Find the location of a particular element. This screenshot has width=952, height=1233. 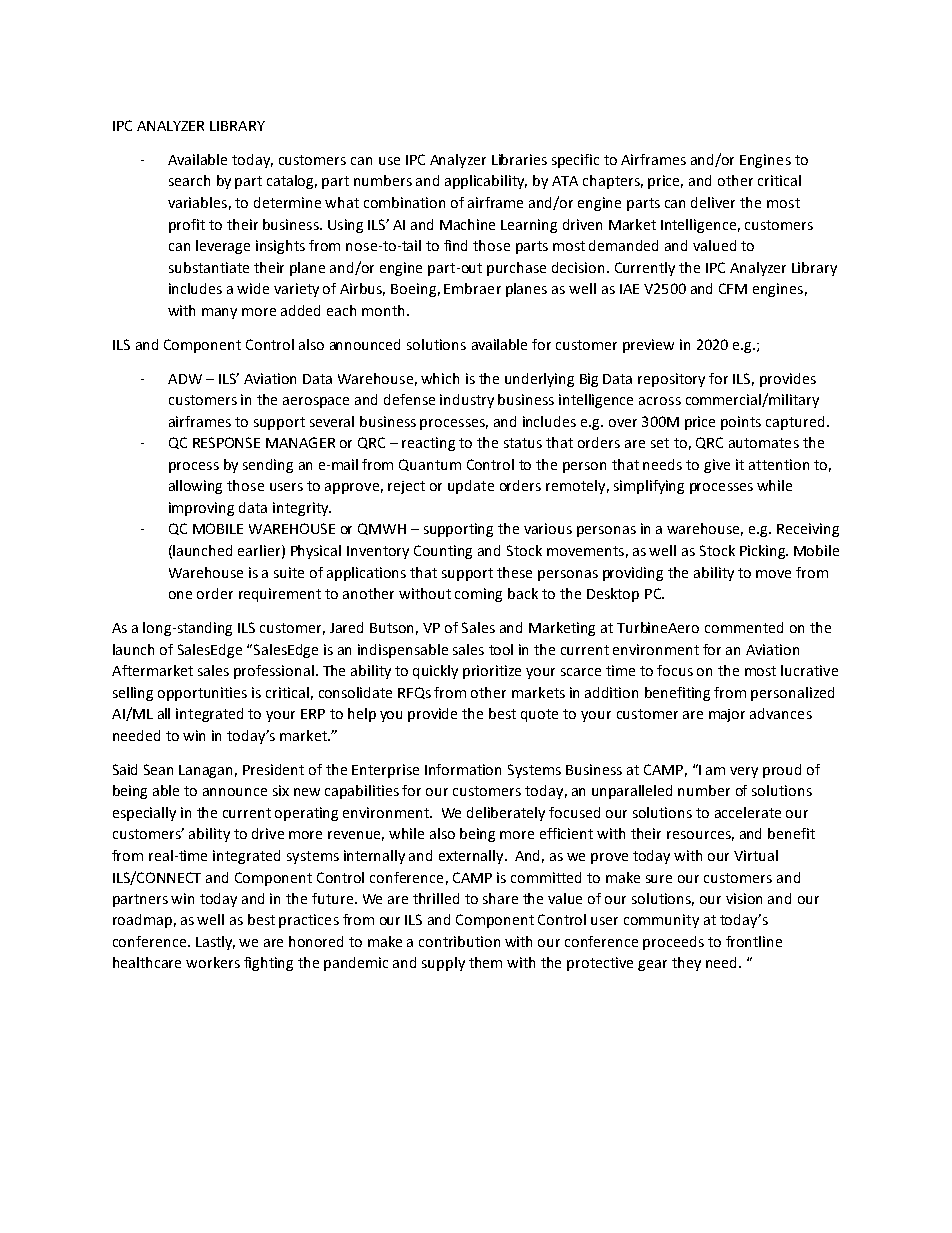

Picking is located at coordinates (763, 552).
